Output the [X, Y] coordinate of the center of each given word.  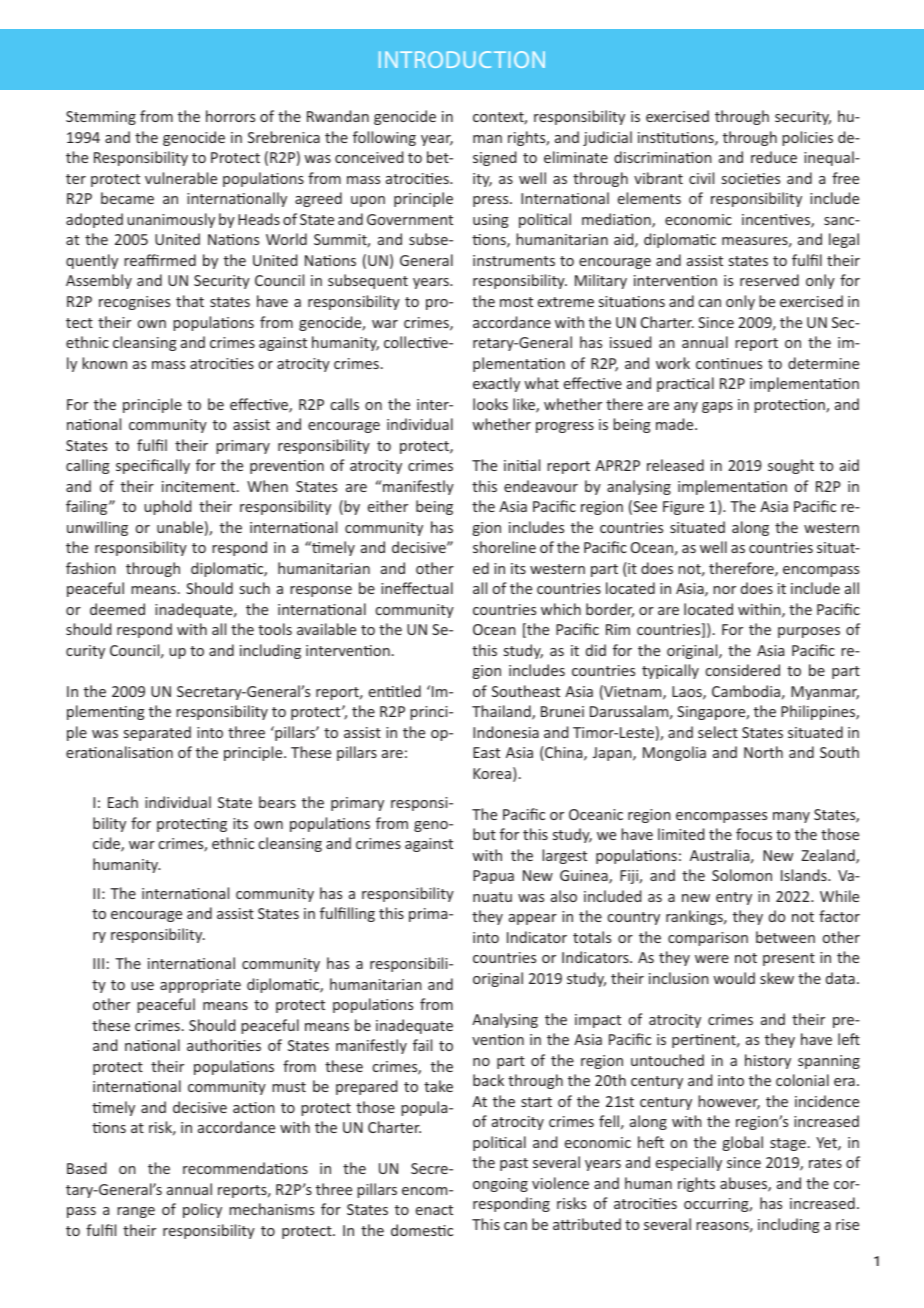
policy [202, 1210]
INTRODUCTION [462, 59]
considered [743, 670]
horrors [230, 116]
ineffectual [417, 588]
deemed [117, 609]
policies [807, 138]
